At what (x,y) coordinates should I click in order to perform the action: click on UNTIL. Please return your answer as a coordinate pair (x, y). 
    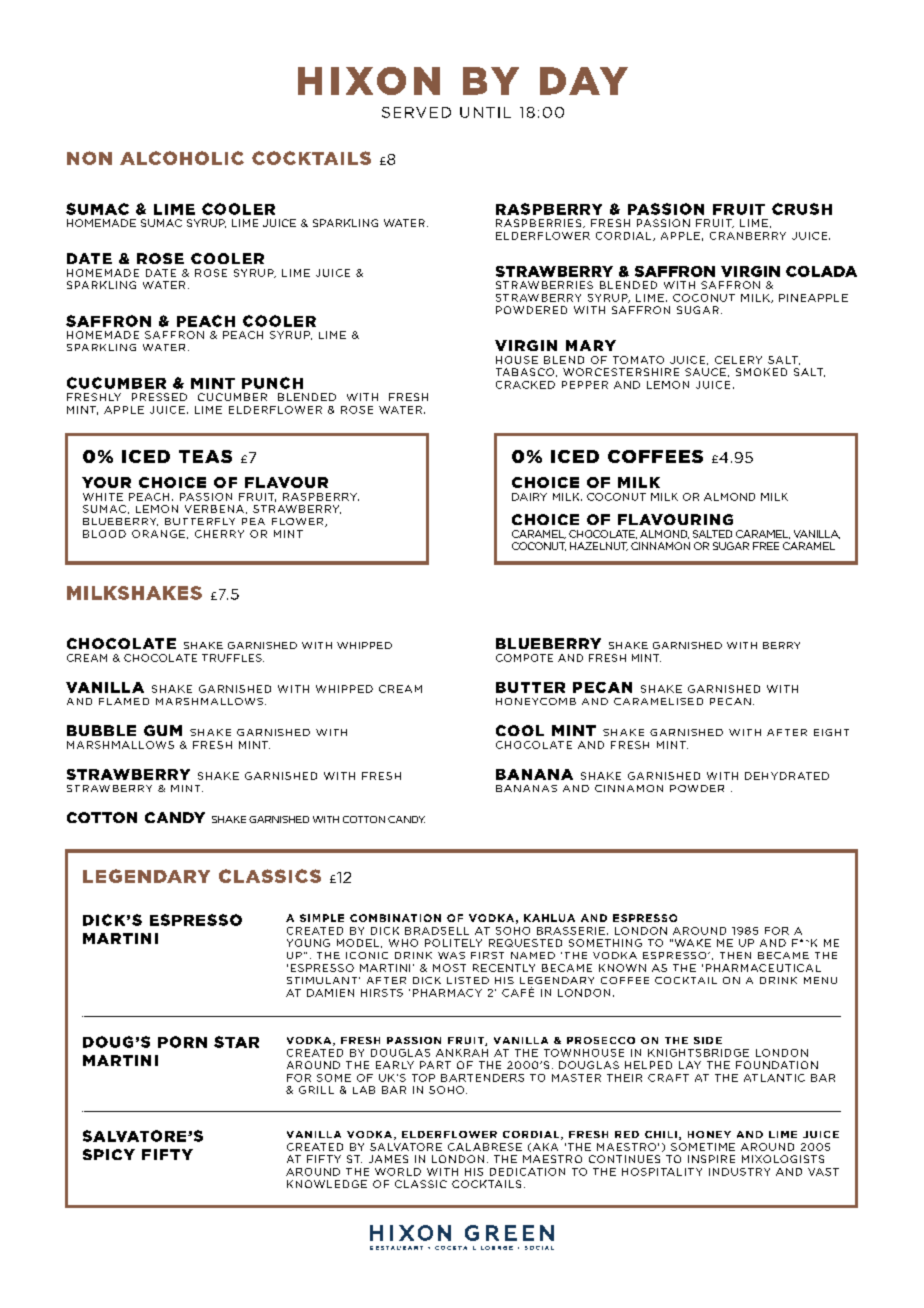
    Looking at the image, I should click on (485, 112).
